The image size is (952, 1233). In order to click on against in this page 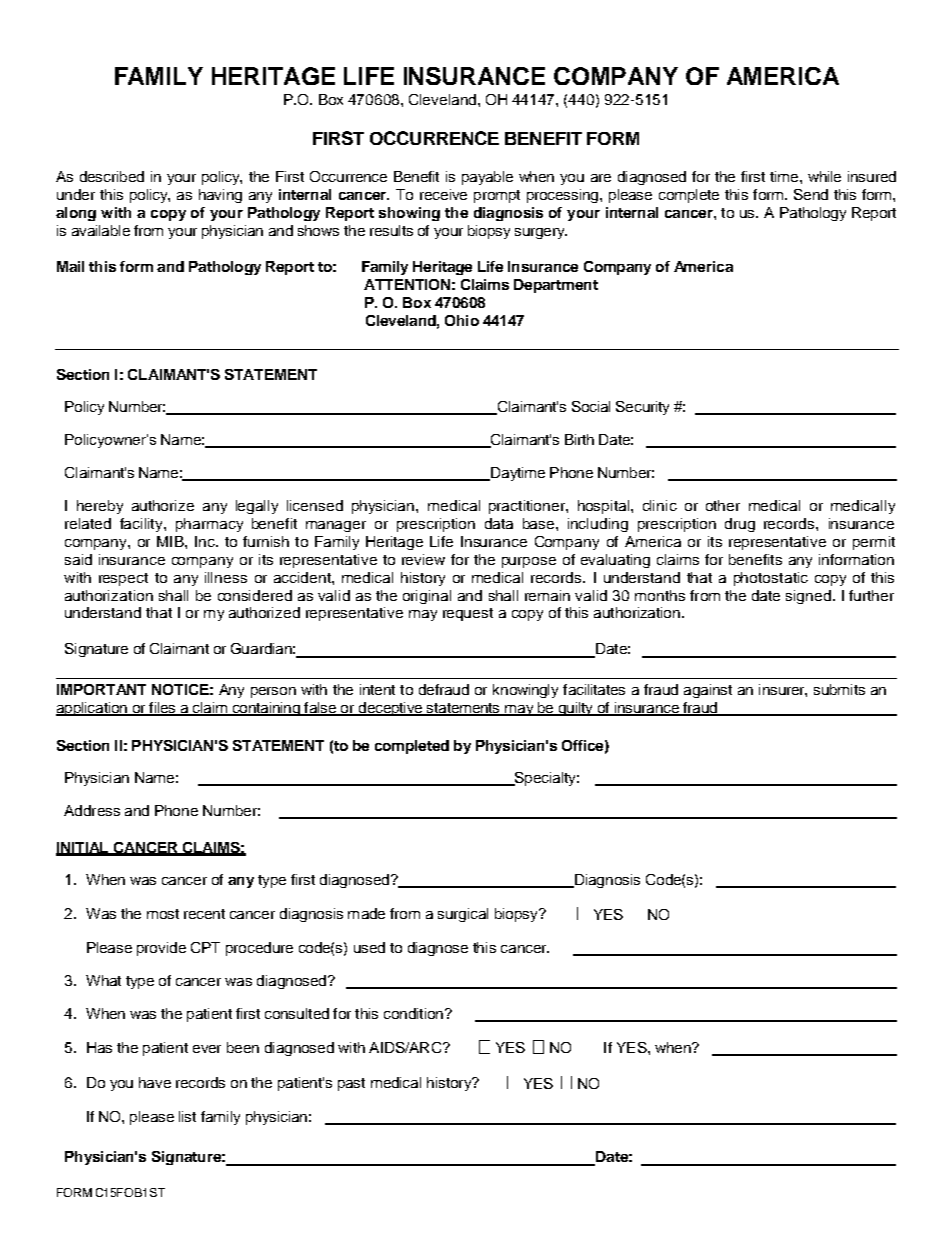, I will do `click(708, 691)`.
